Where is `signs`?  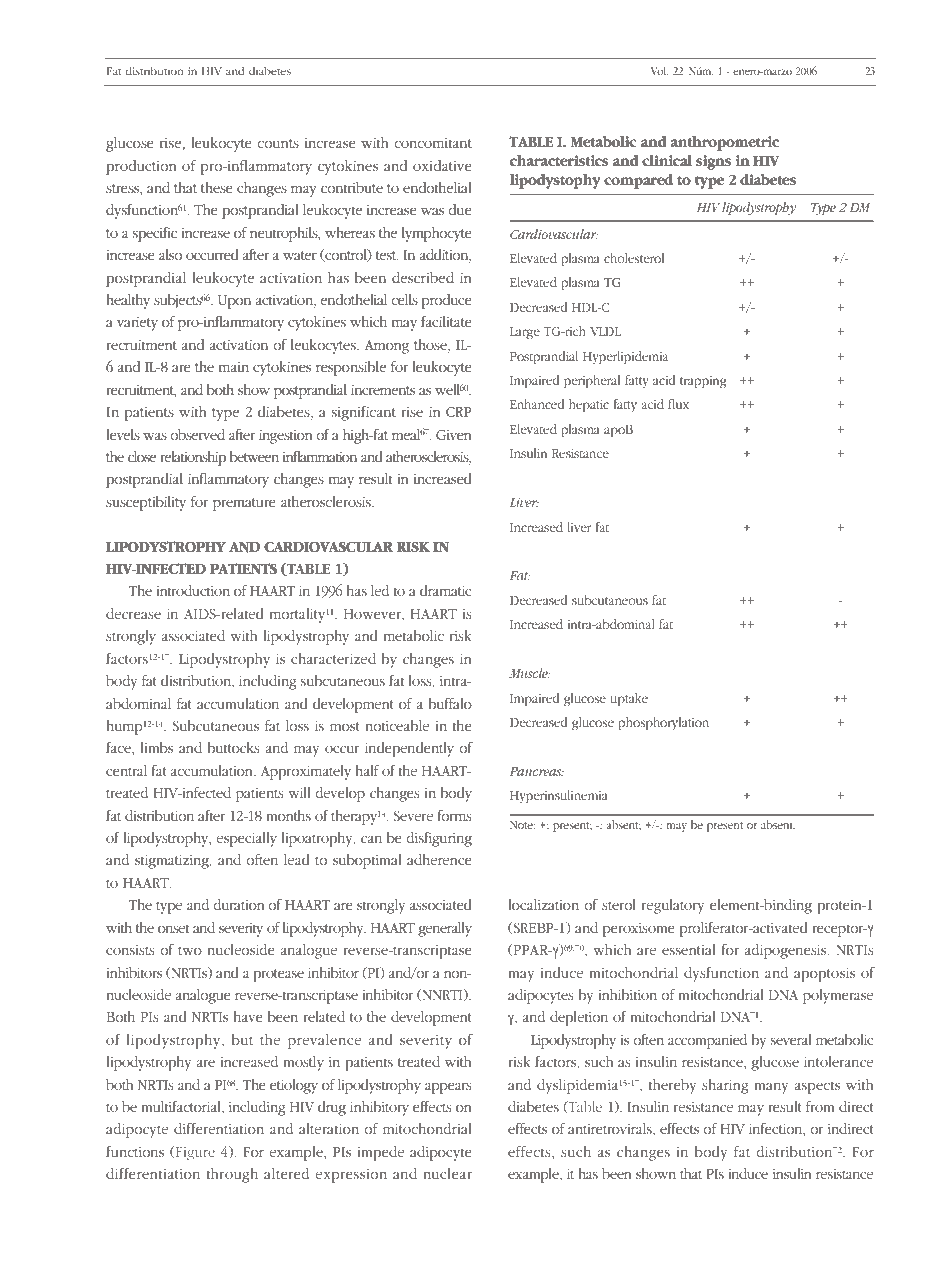
signs is located at coordinates (713, 162).
